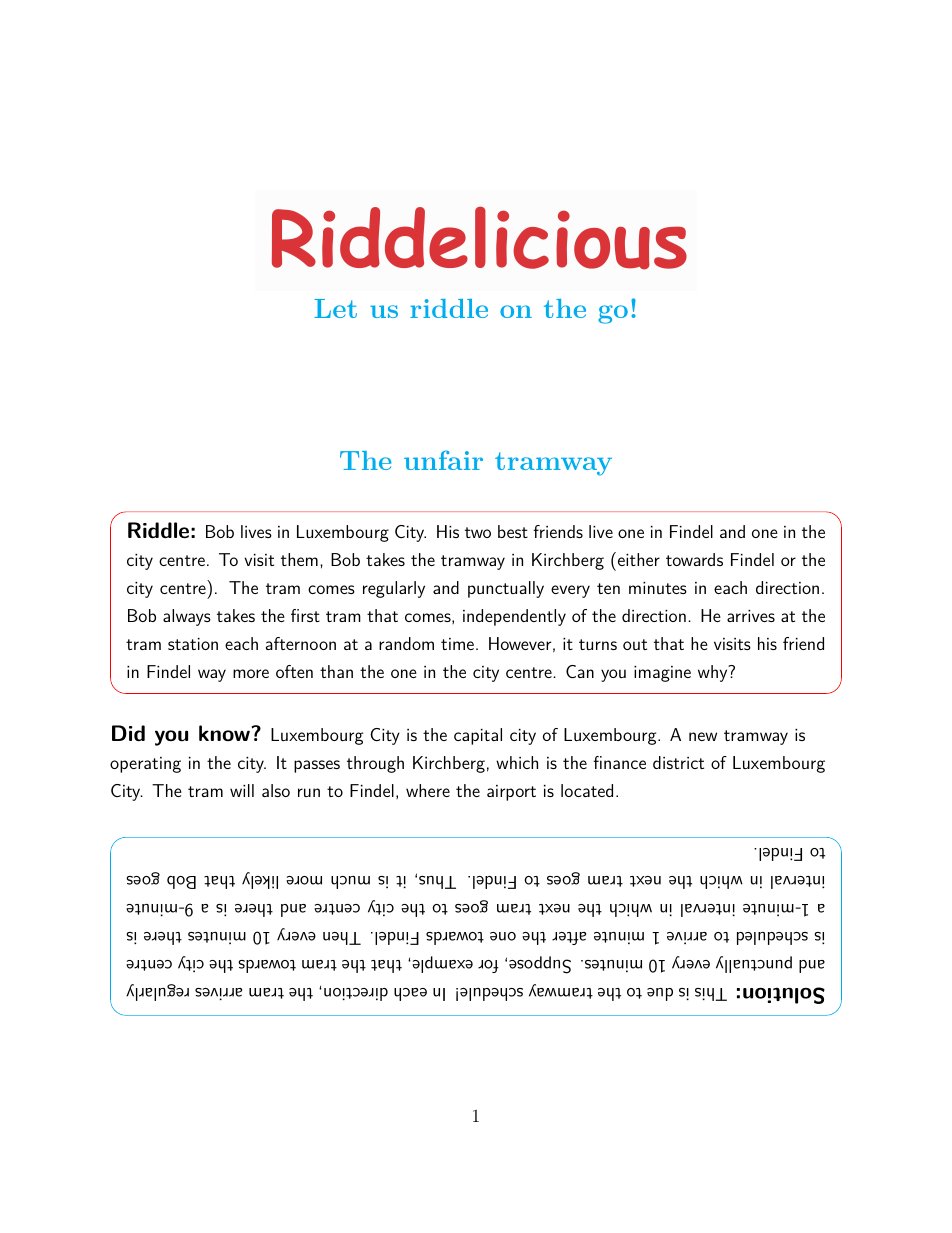 The image size is (952, 1233). Describe the element at coordinates (637, 559) in the screenshot. I see `either` at that location.
